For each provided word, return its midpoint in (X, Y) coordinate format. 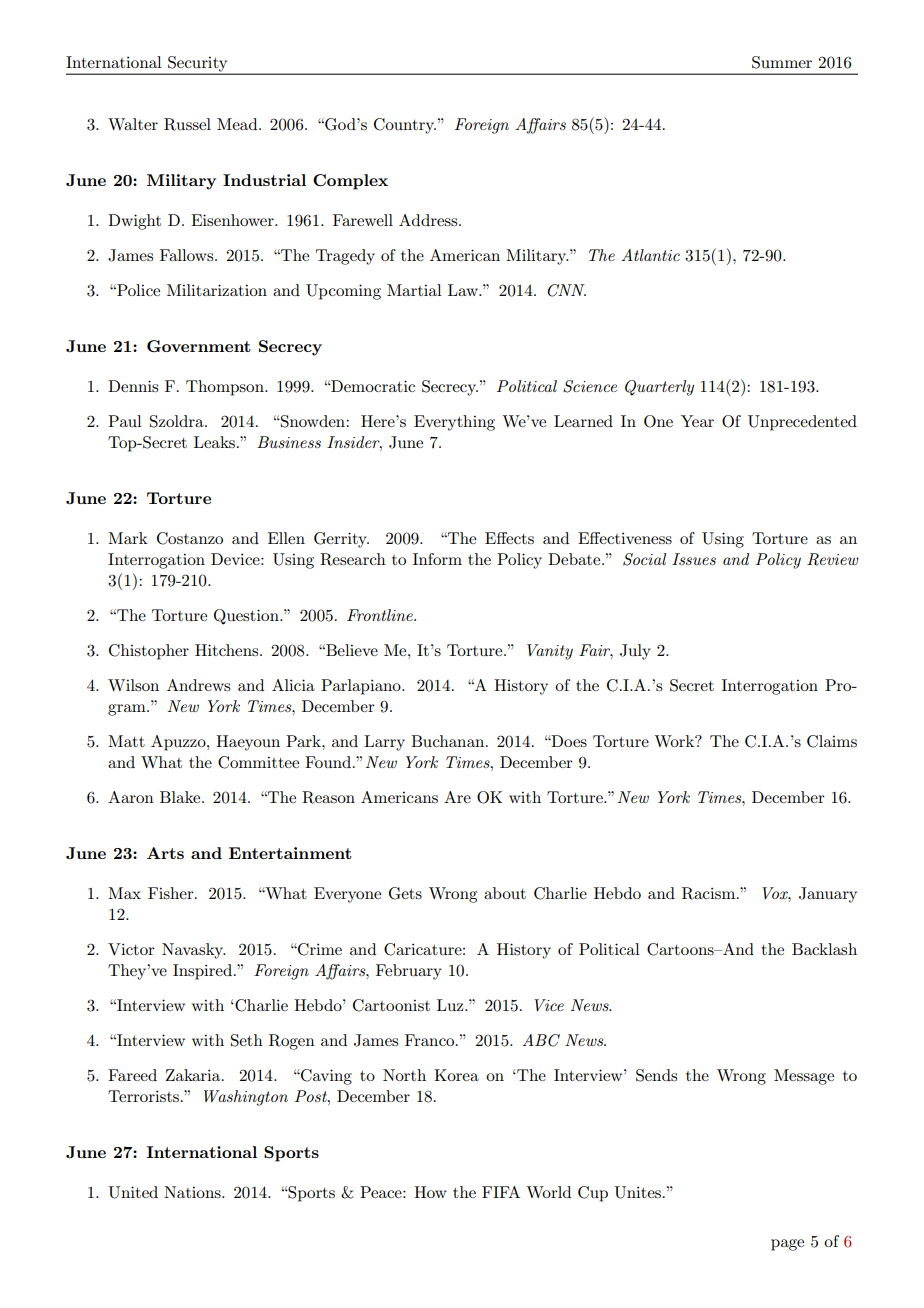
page (787, 1245)
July (635, 652)
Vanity (550, 652)
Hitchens (228, 650)
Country (405, 126)
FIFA (501, 1192)
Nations (193, 1192)
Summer (782, 62)
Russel (187, 124)
